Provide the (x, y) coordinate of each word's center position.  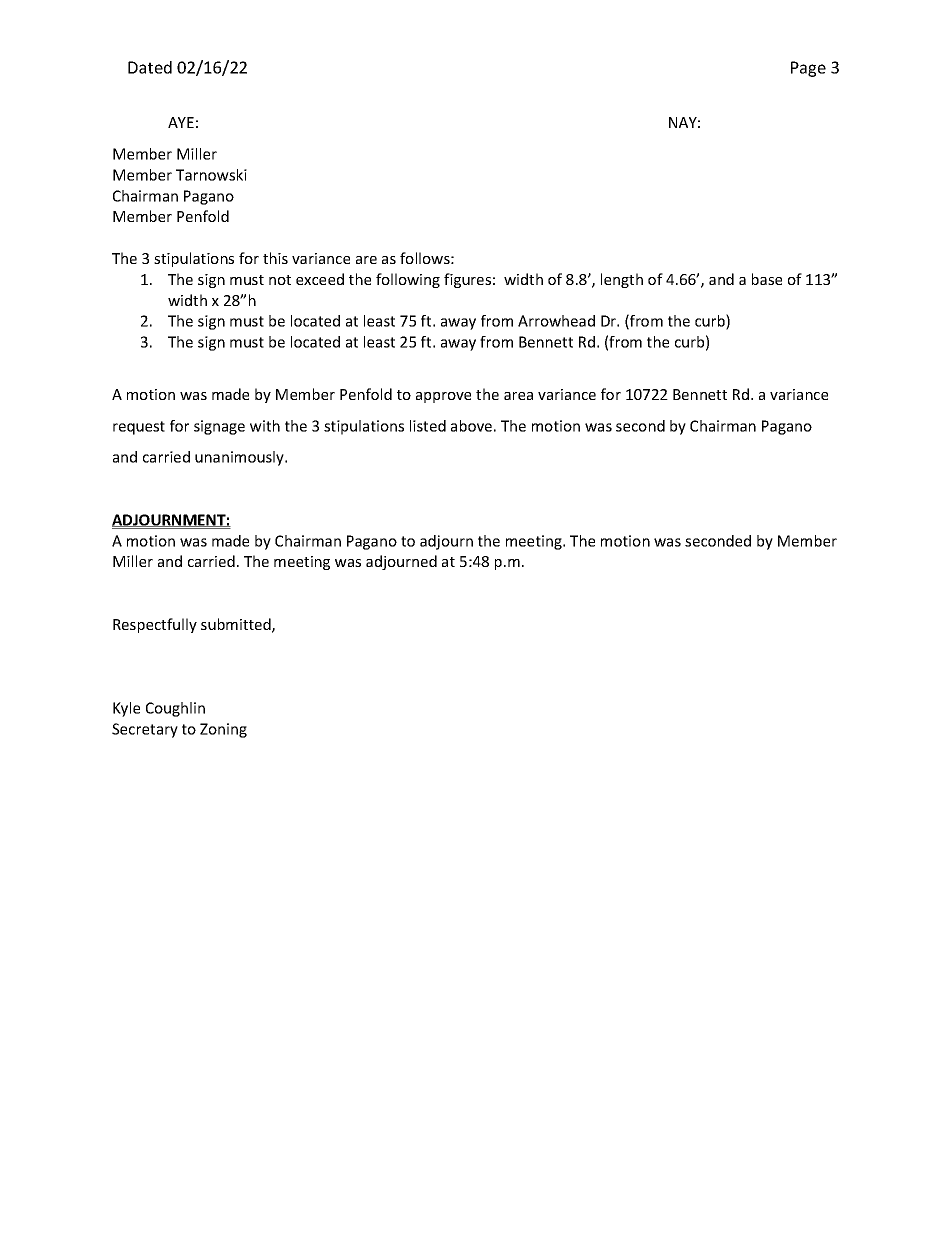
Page (808, 69)
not (280, 280)
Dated (150, 67)
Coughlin (175, 709)
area (518, 396)
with (265, 426)
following (408, 280)
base (767, 279)
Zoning (223, 730)
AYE (181, 122)
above (471, 426)
